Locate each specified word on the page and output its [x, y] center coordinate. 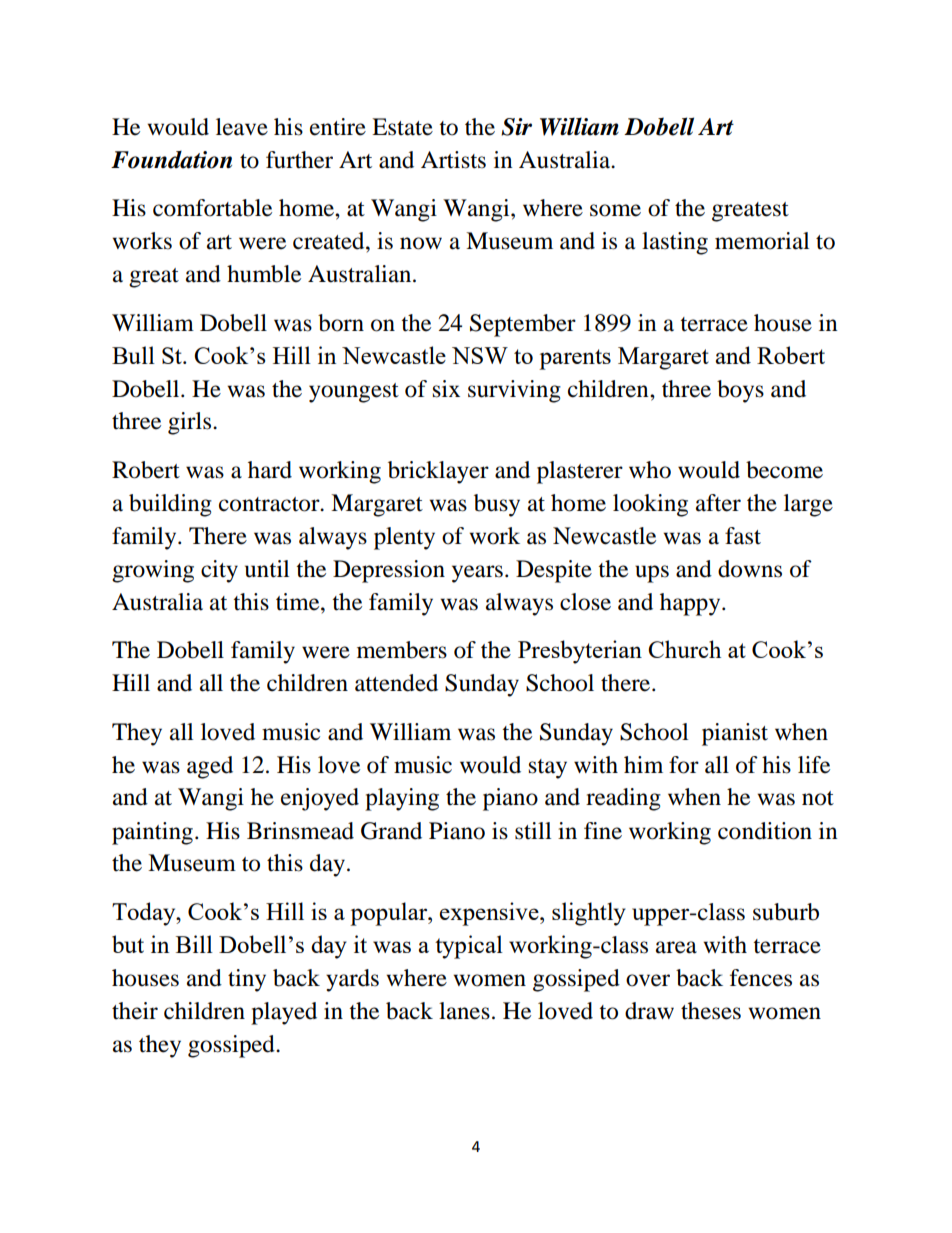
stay [548, 769]
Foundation [171, 160]
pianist [735, 734]
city [219, 571]
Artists [453, 160]
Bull [133, 355]
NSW [480, 355]
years [477, 574]
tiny [247, 980]
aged [210, 767]
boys [740, 391]
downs [750, 569]
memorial [762, 241]
